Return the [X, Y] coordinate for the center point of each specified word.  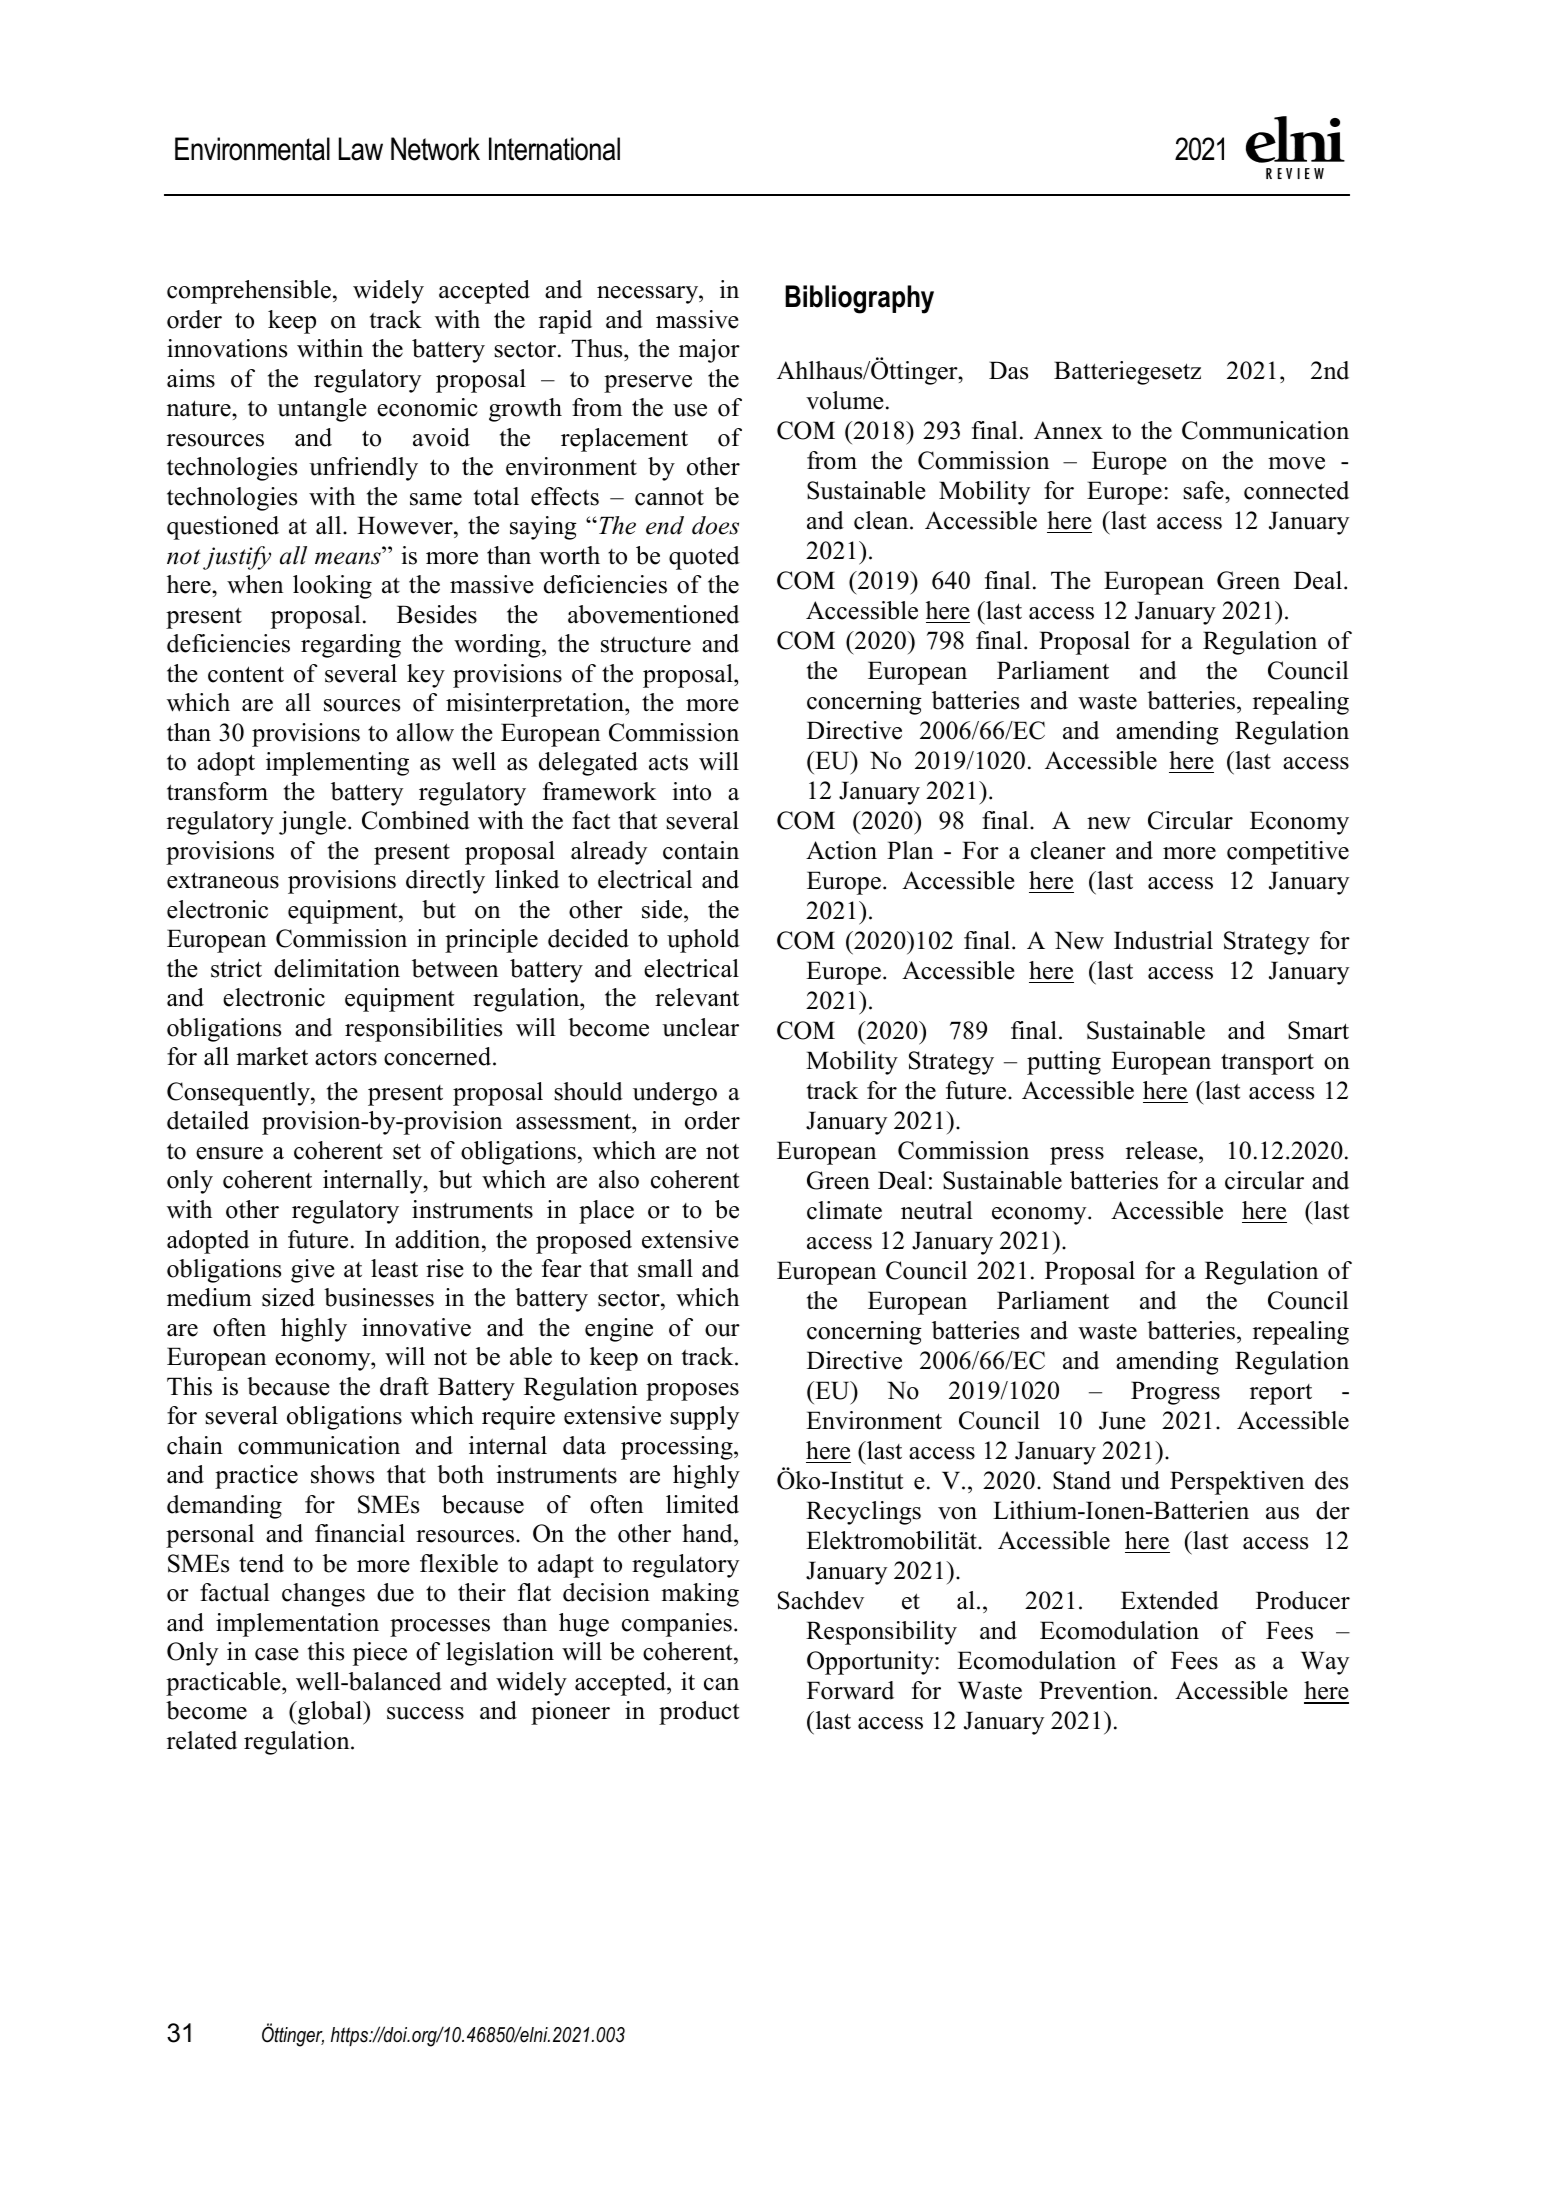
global [330, 1713]
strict [236, 968]
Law [361, 149]
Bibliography [859, 299]
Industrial [1163, 940]
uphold [703, 941]
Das [1008, 370]
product [699, 1713]
